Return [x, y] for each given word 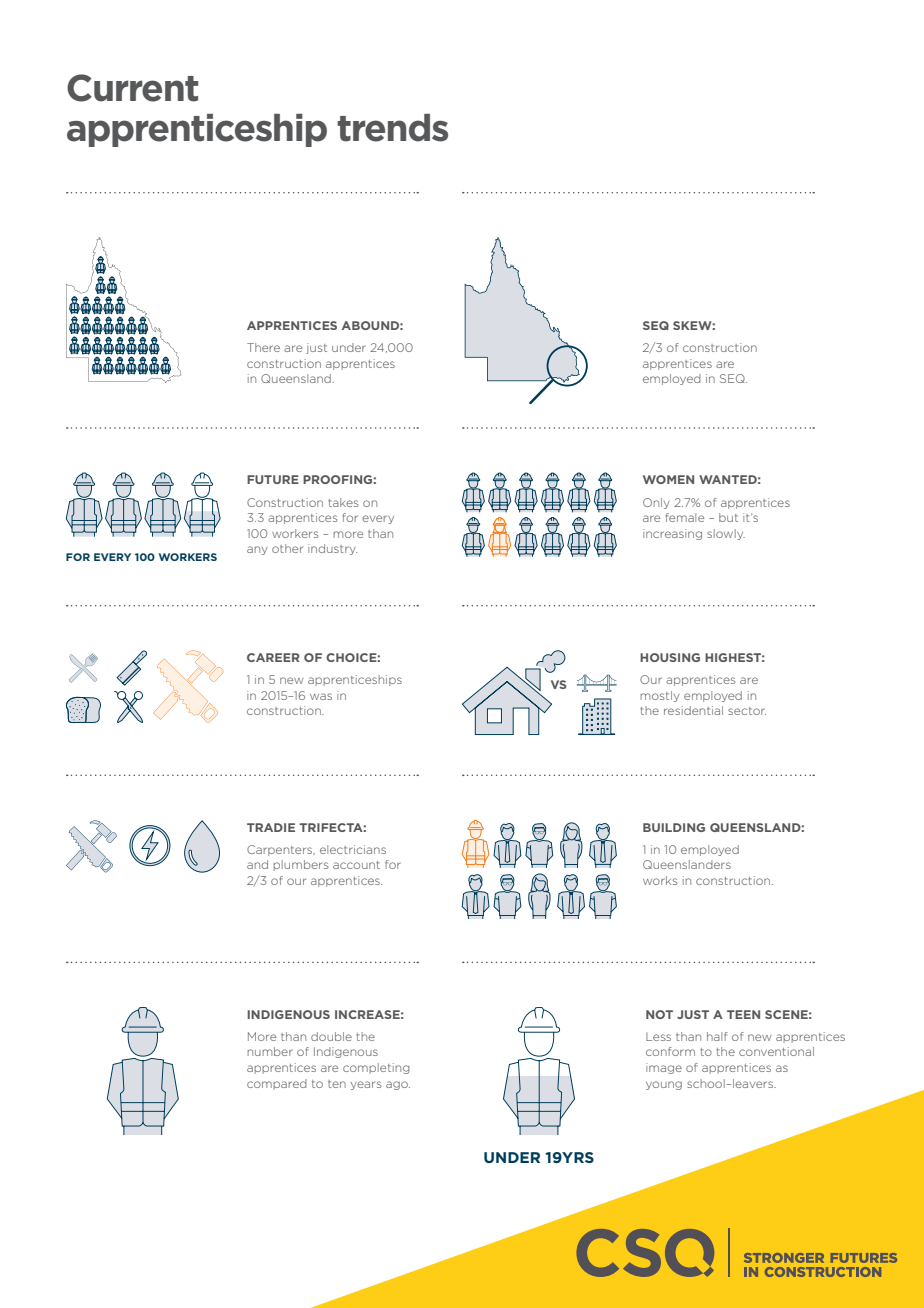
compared [277, 1084]
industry [332, 549]
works [660, 880]
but [728, 517]
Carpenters [281, 850]
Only [656, 503]
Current [132, 88]
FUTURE [273, 479]
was [321, 696]
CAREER [273, 657]
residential [693, 710]
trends [392, 128]
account [356, 865]
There [263, 347]
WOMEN [668, 479]
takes [343, 502]
